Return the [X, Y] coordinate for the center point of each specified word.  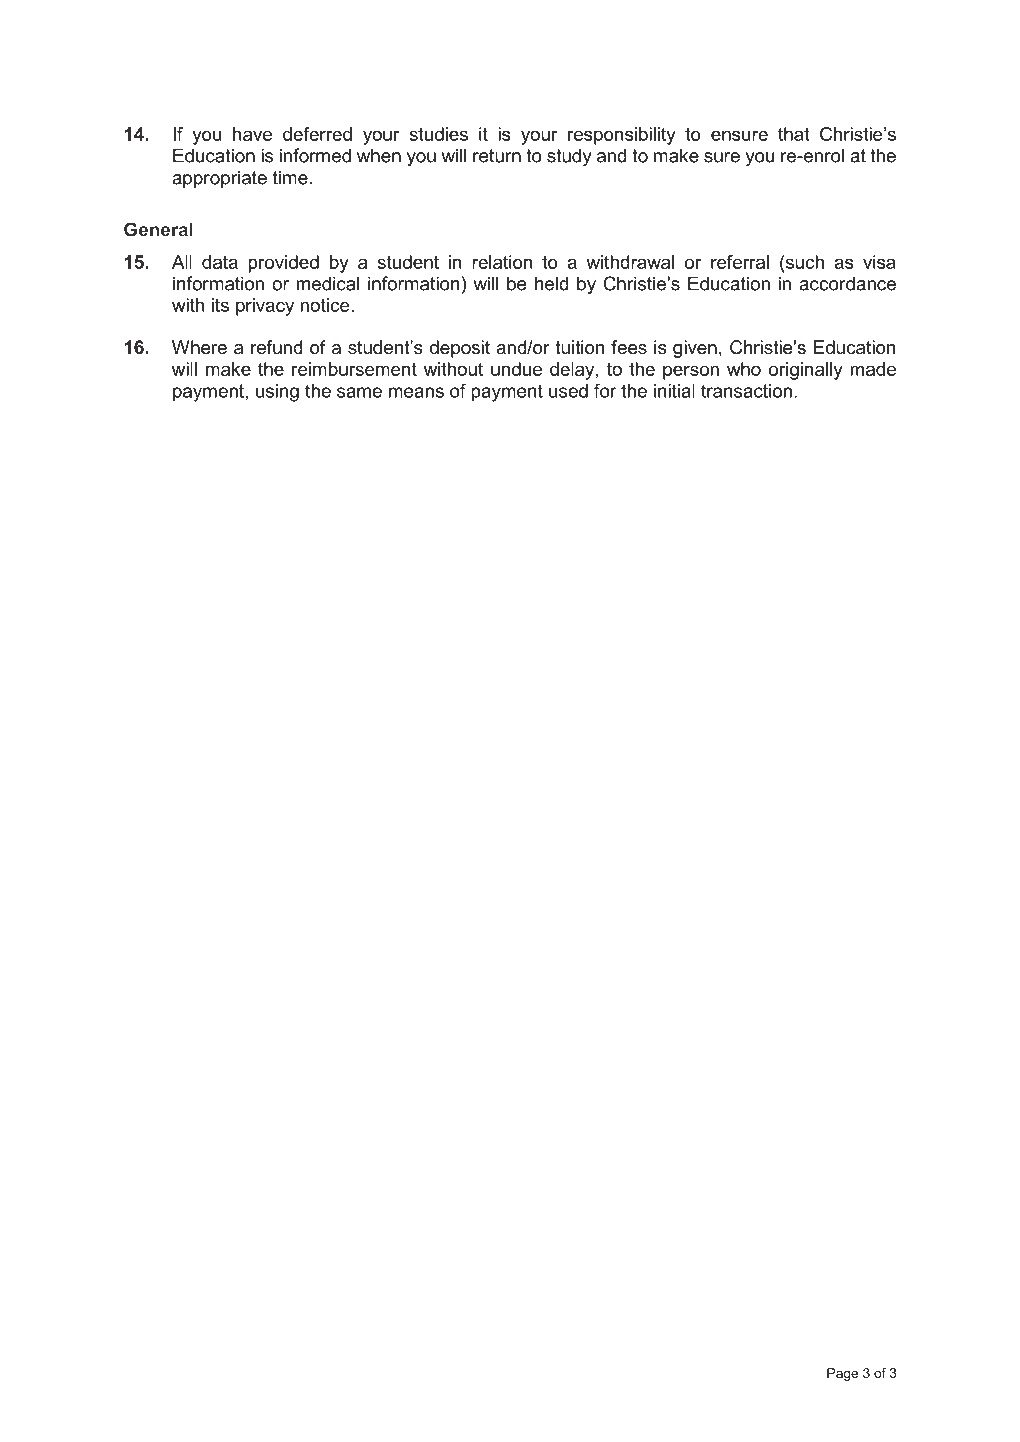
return [497, 156]
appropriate [219, 179]
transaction [746, 391]
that [794, 134]
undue [516, 369]
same [359, 392]
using [277, 393]
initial [674, 391]
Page [842, 1374]
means [416, 392]
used [568, 391]
